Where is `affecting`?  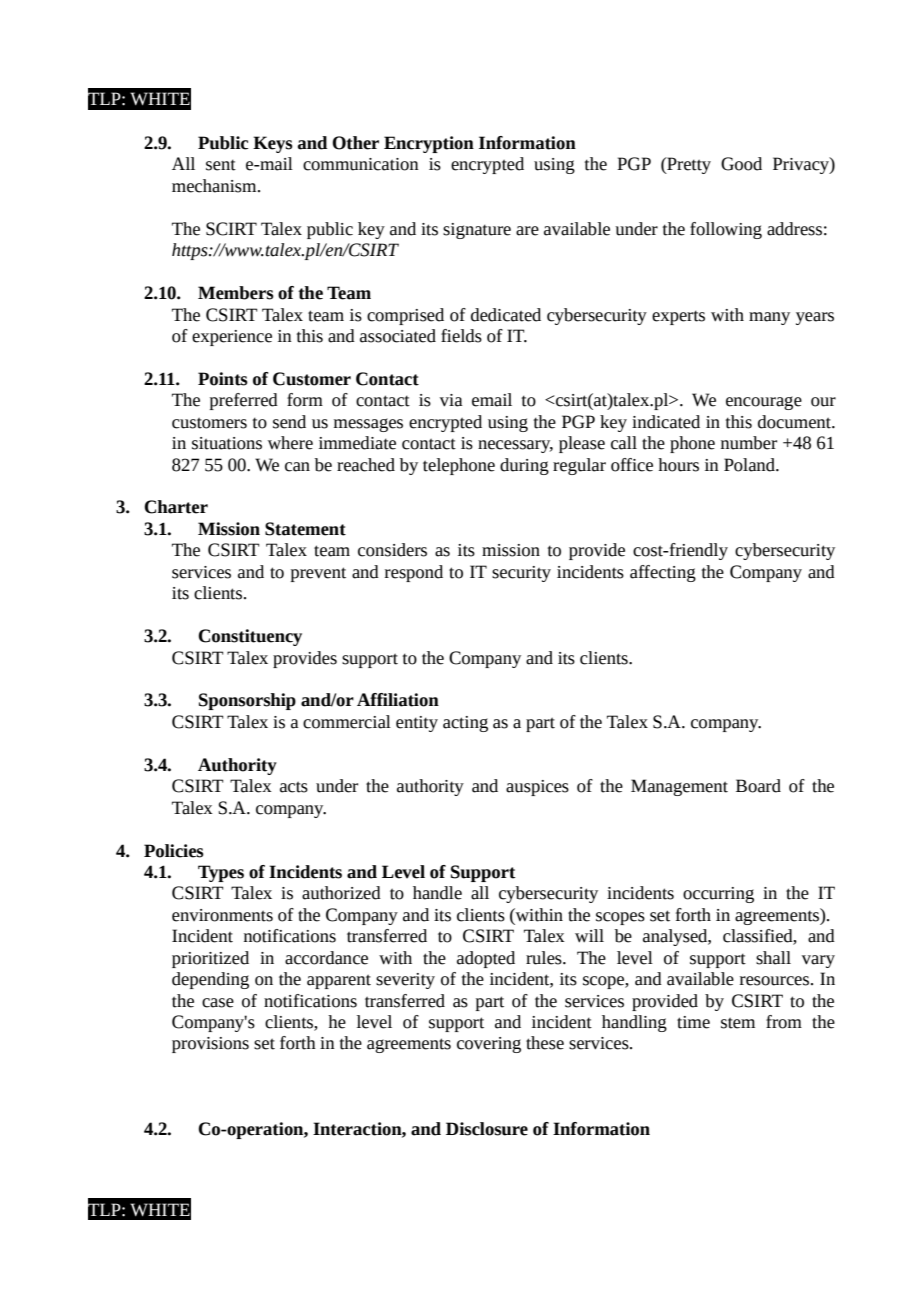 affecting is located at coordinates (663, 573).
